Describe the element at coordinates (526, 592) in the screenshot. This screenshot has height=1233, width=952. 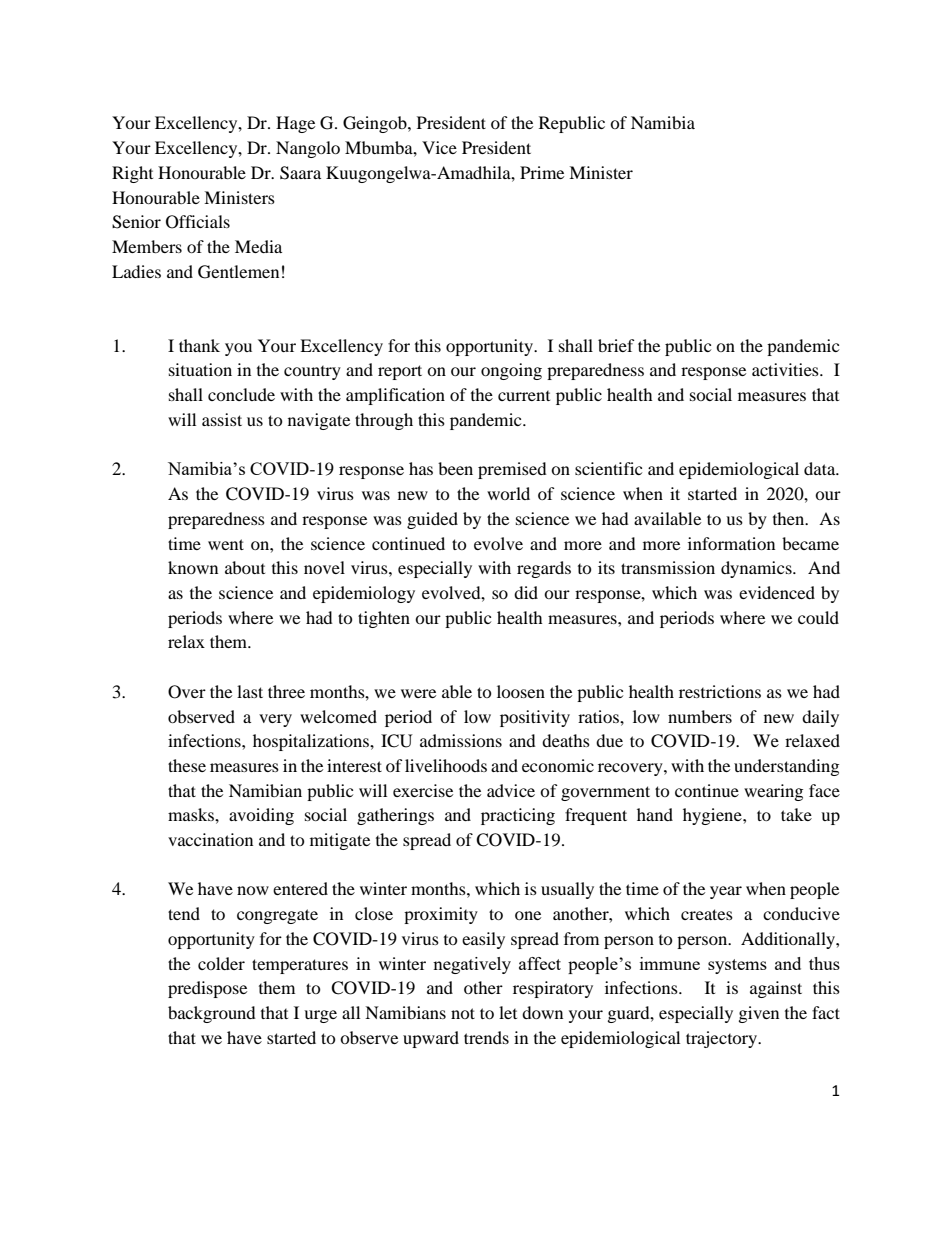
I see `did` at that location.
